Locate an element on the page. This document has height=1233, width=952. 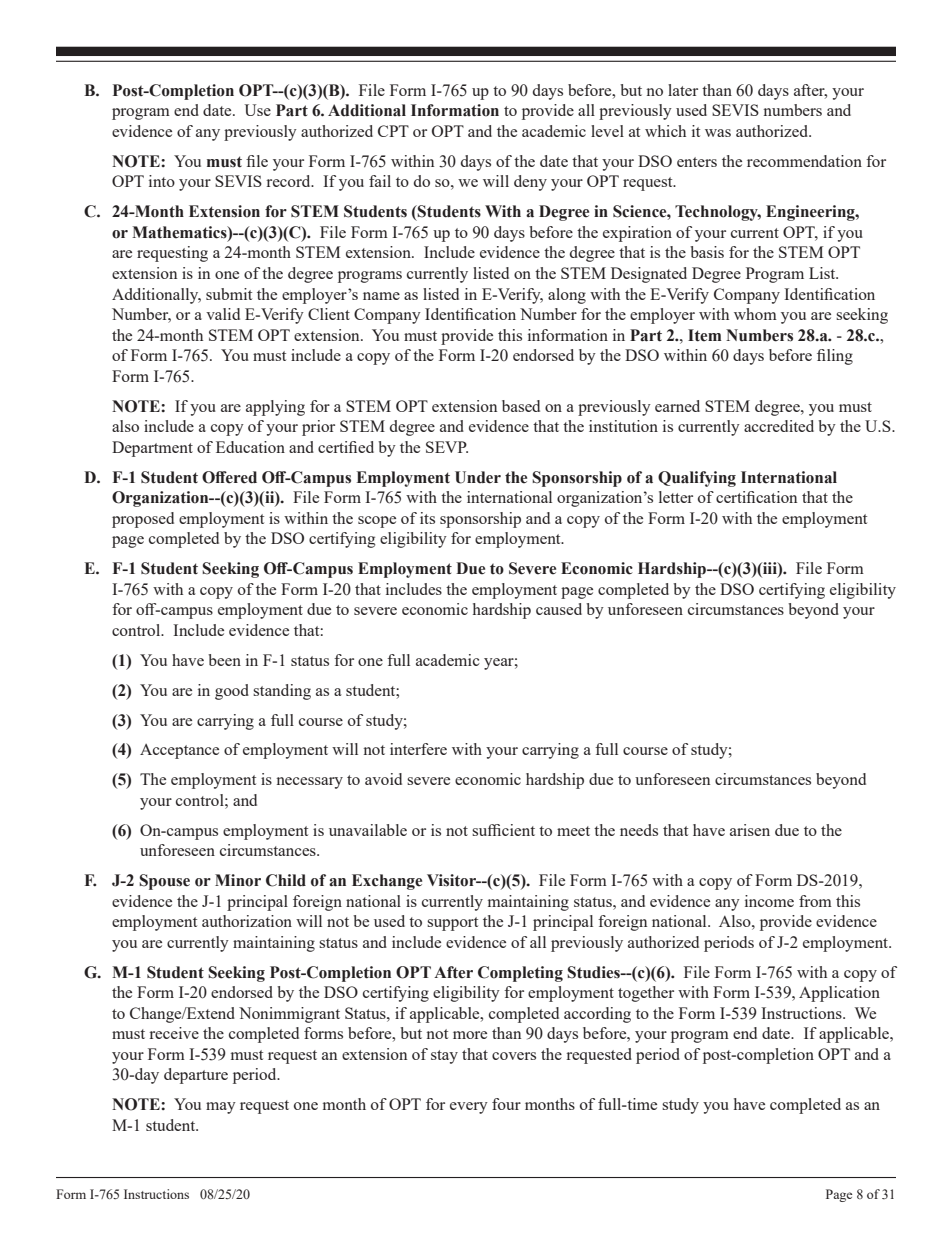
may is located at coordinates (221, 1108).
